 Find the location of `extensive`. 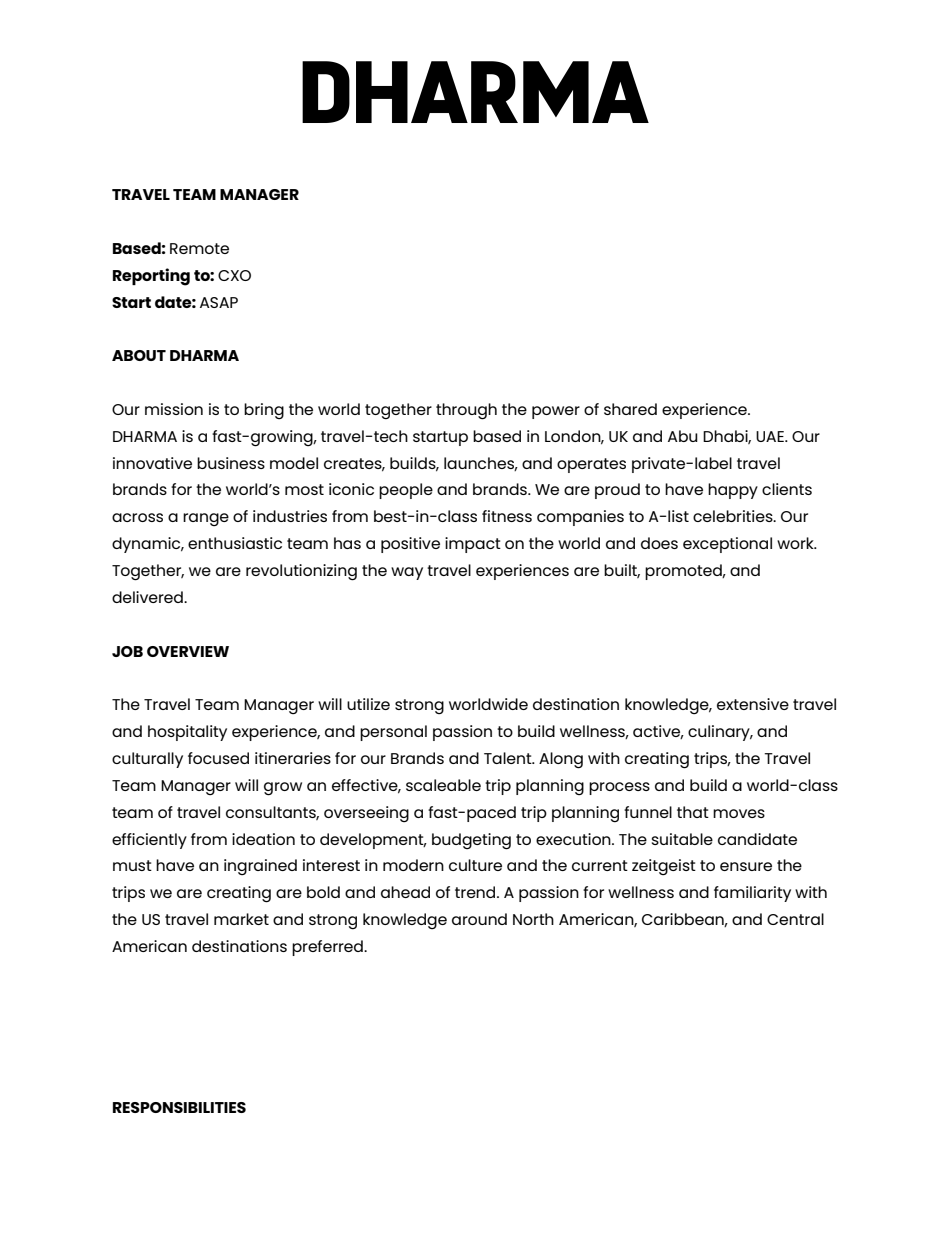

extensive is located at coordinates (753, 704).
